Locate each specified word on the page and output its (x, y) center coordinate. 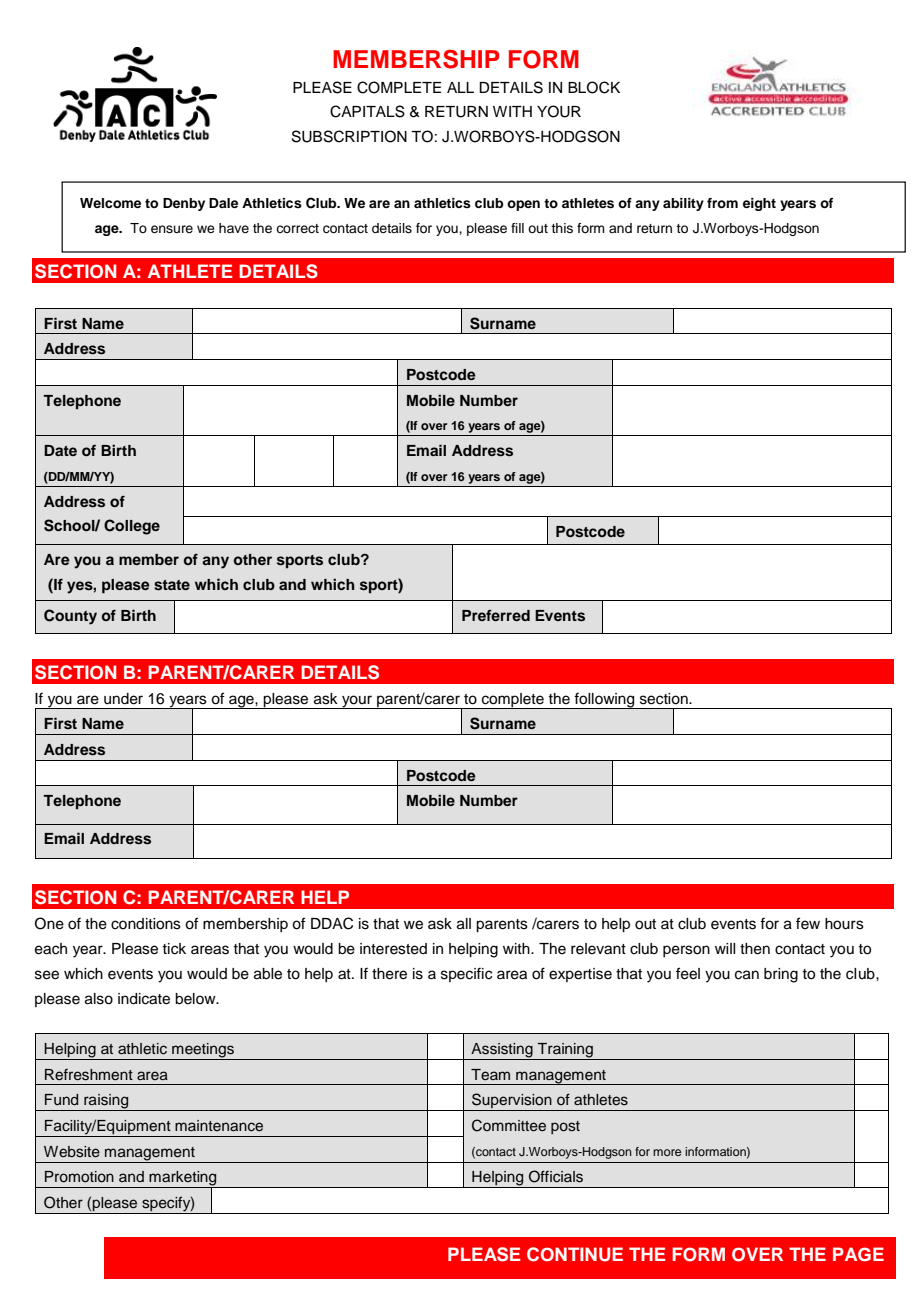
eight (759, 204)
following (605, 701)
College (132, 527)
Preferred (496, 615)
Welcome (110, 203)
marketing (183, 1179)
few (808, 923)
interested (393, 949)
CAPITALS (367, 111)
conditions (146, 924)
